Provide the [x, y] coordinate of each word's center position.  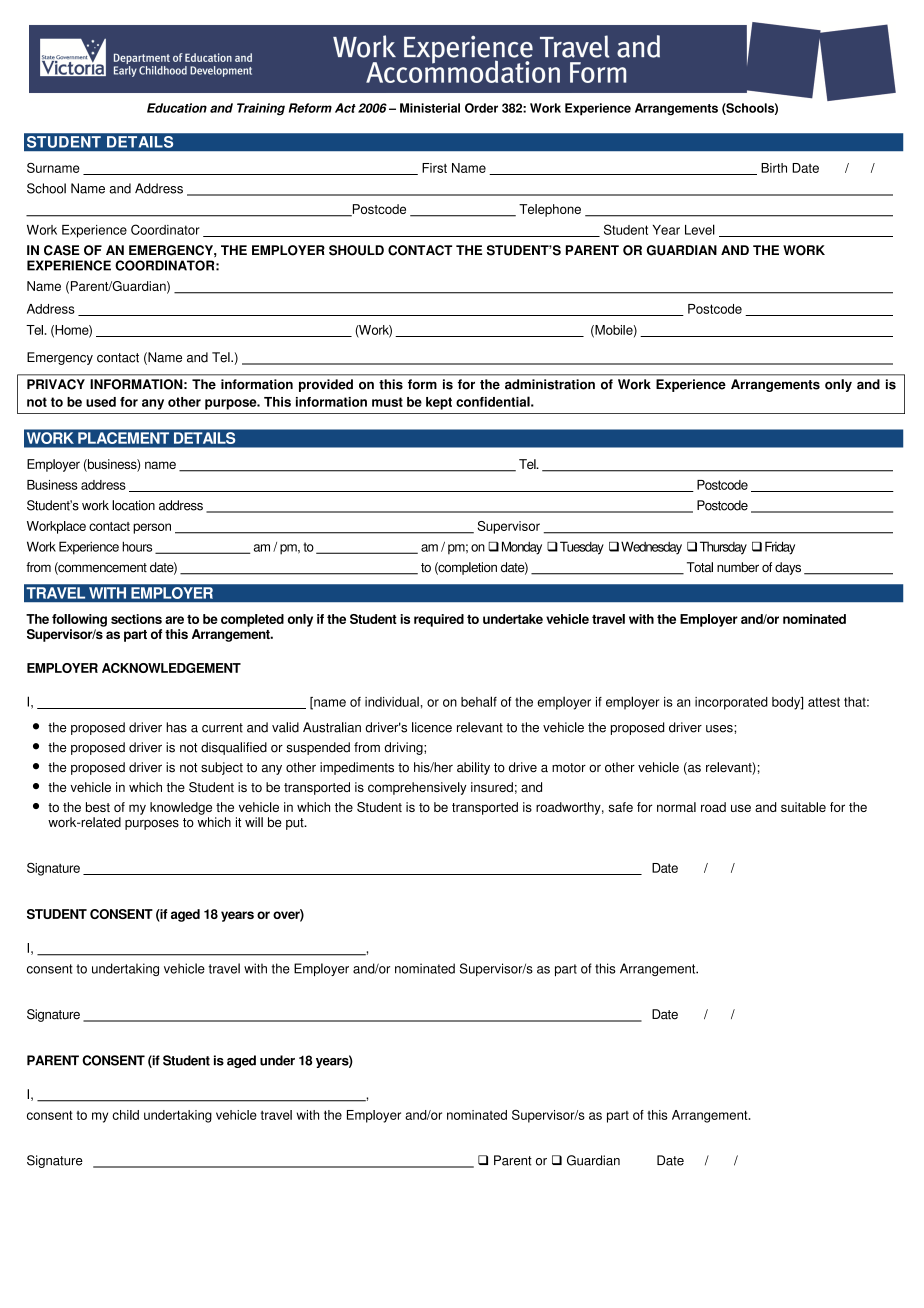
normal [676, 807]
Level [700, 229]
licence [432, 727]
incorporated [731, 703]
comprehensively [417, 788]
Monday [522, 548]
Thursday [723, 548]
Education [177, 108]
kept [439, 403]
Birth [774, 168]
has [176, 727]
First [434, 168]
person [152, 528]
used [101, 402]
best [98, 807]
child [125, 1115]
